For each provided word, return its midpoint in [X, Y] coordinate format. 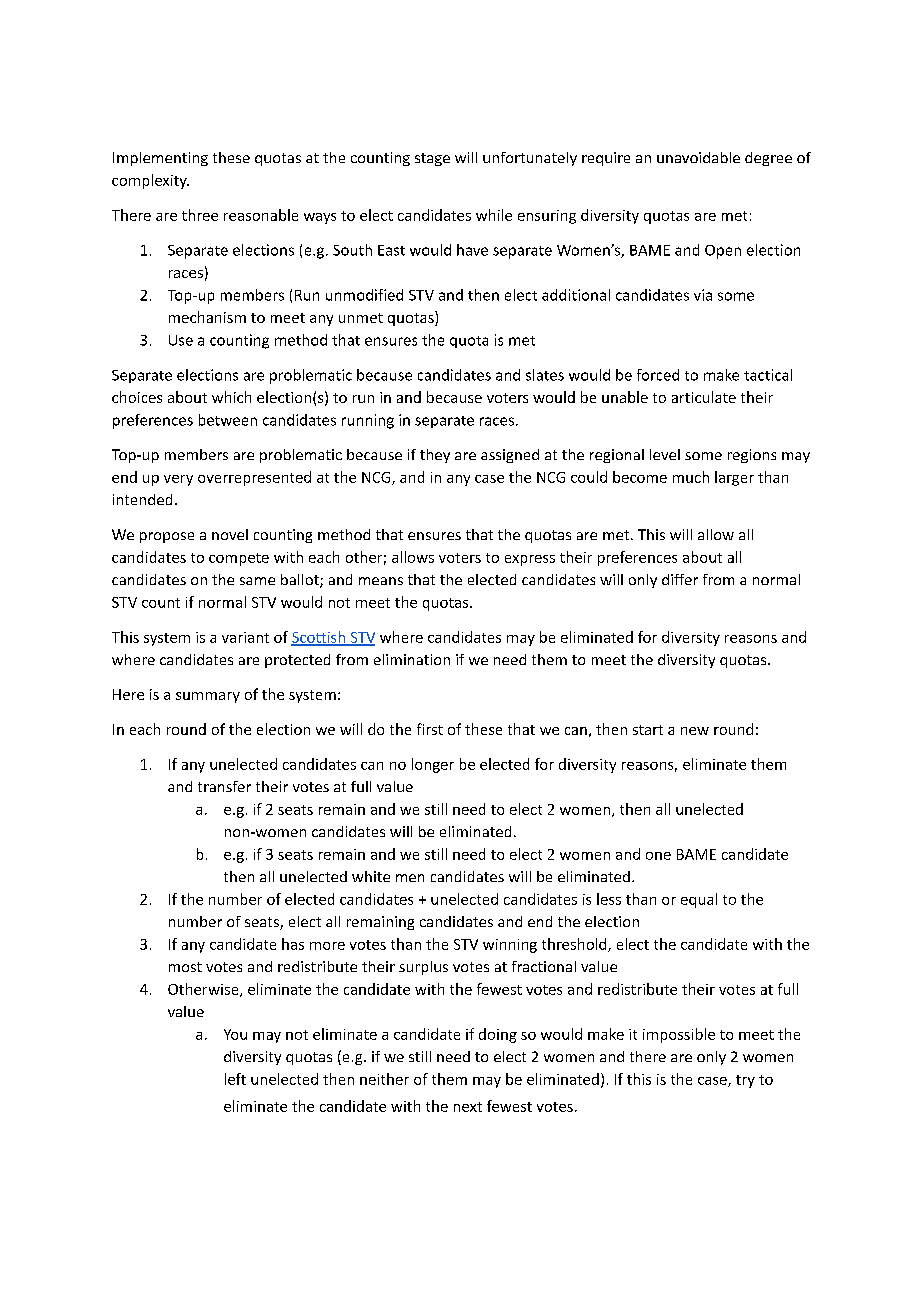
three [200, 215]
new [695, 731]
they [435, 456]
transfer [224, 786]
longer [433, 765]
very [178, 480]
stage [432, 159]
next [468, 1107]
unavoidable [698, 157]
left [235, 1079]
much [691, 477]
